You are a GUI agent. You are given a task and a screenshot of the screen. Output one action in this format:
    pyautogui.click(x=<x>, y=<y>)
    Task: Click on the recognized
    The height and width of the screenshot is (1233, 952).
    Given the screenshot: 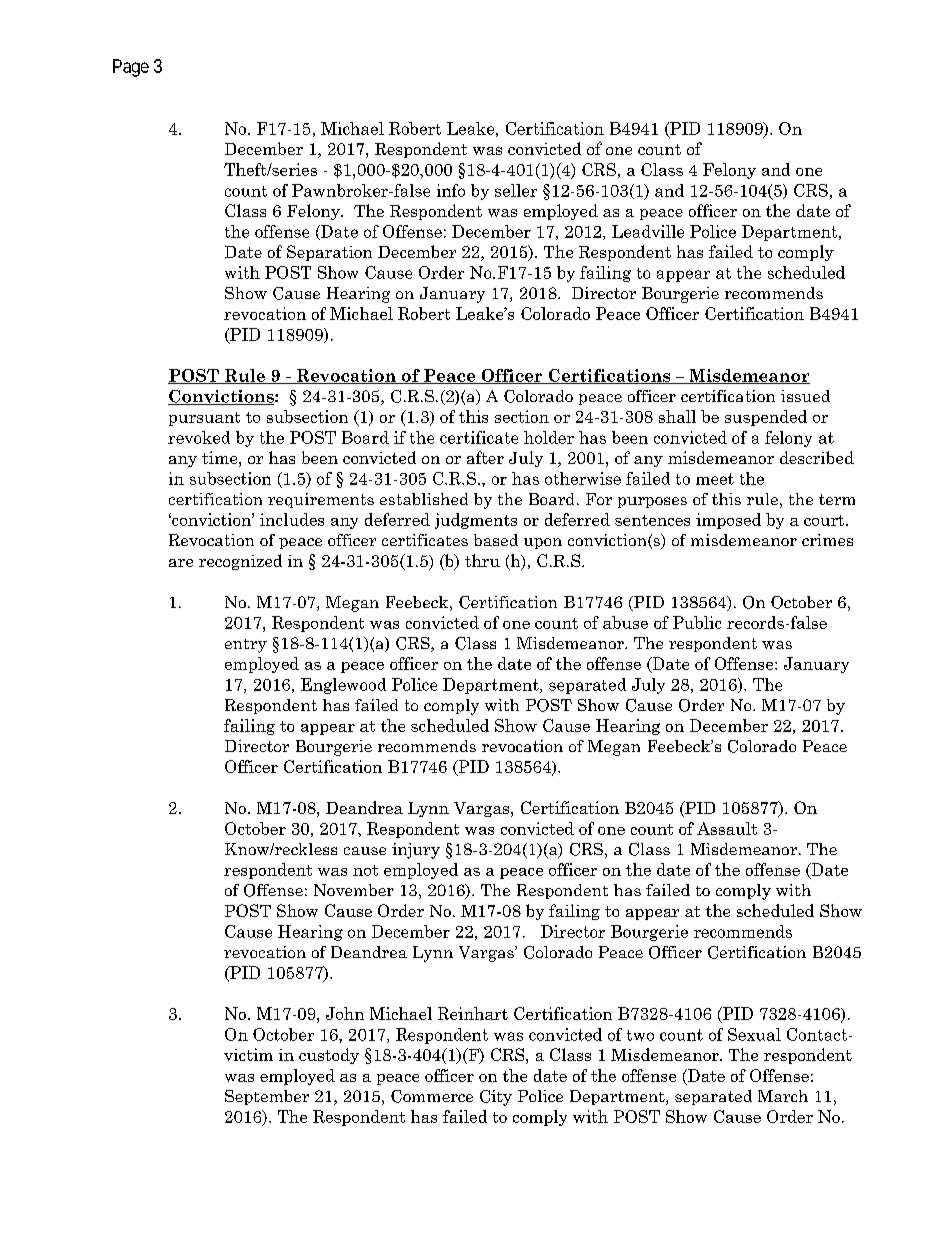 What is the action you would take?
    pyautogui.click(x=240, y=562)
